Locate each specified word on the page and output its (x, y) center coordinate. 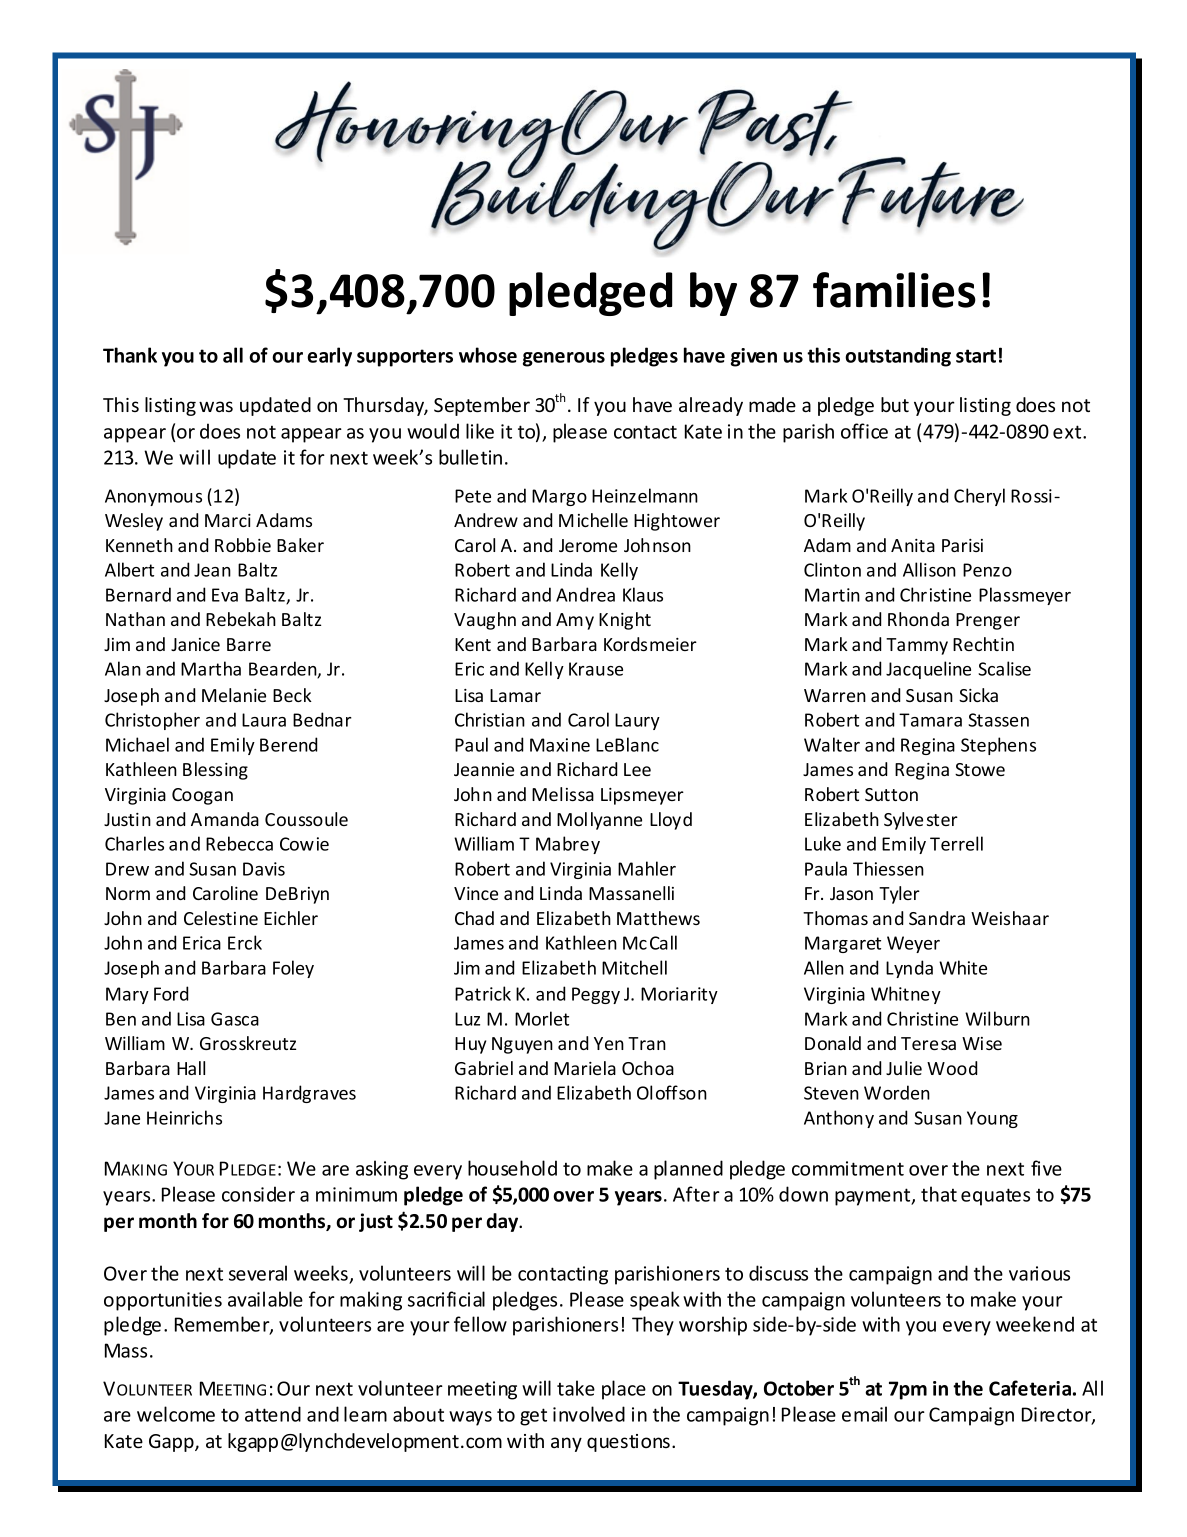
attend (273, 1414)
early (329, 357)
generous (564, 359)
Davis (264, 869)
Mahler (647, 868)
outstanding (898, 357)
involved (589, 1414)
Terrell (956, 843)
